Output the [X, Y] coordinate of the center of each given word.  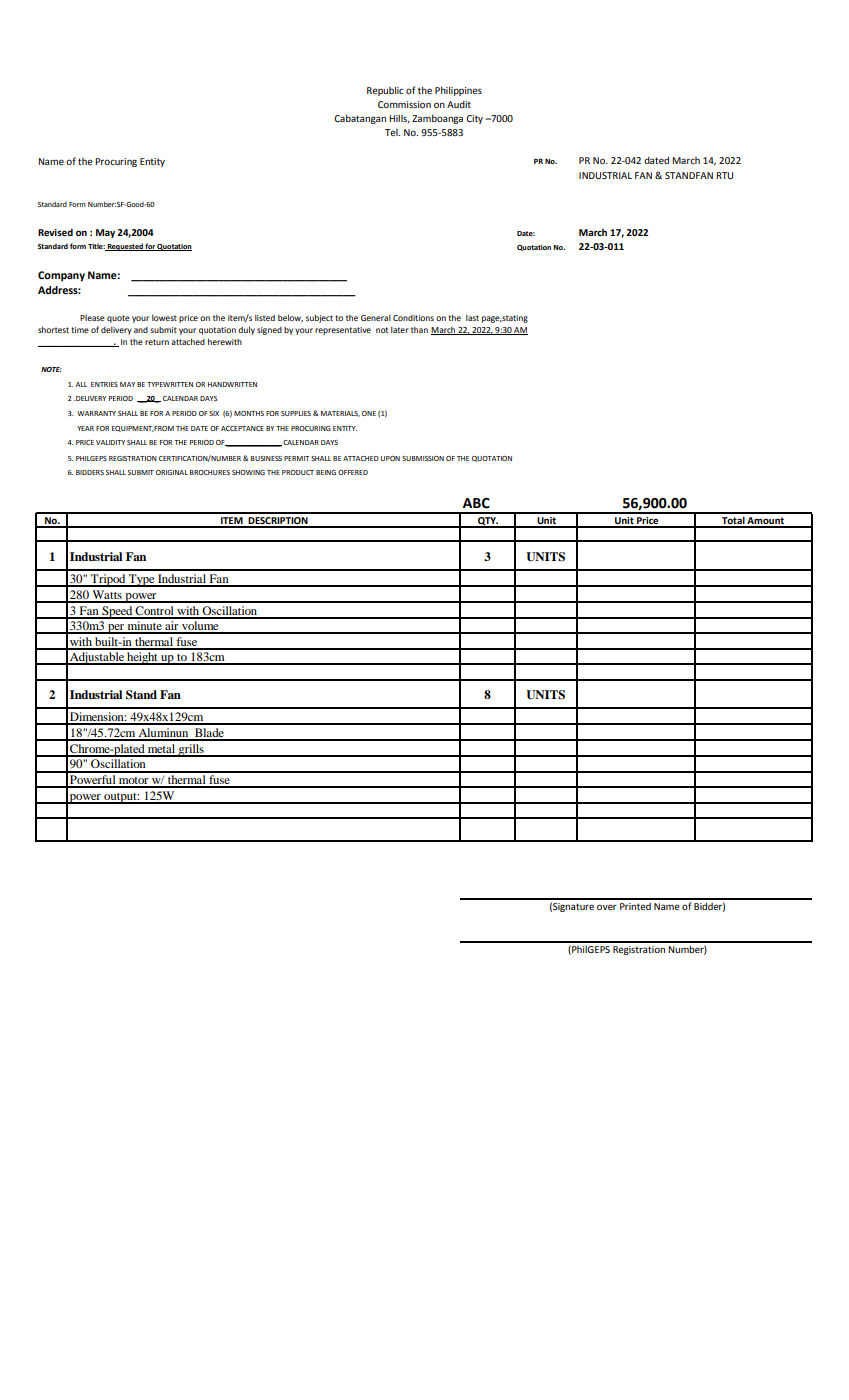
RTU [724, 175]
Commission [404, 104]
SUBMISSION [423, 458]
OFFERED [353, 472]
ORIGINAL [172, 472]
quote [118, 319]
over [607, 907]
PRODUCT [298, 472]
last [472, 317]
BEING [326, 472]
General [376, 317]
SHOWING [248, 472]
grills [191, 750]
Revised [55, 232]
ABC [476, 503]
